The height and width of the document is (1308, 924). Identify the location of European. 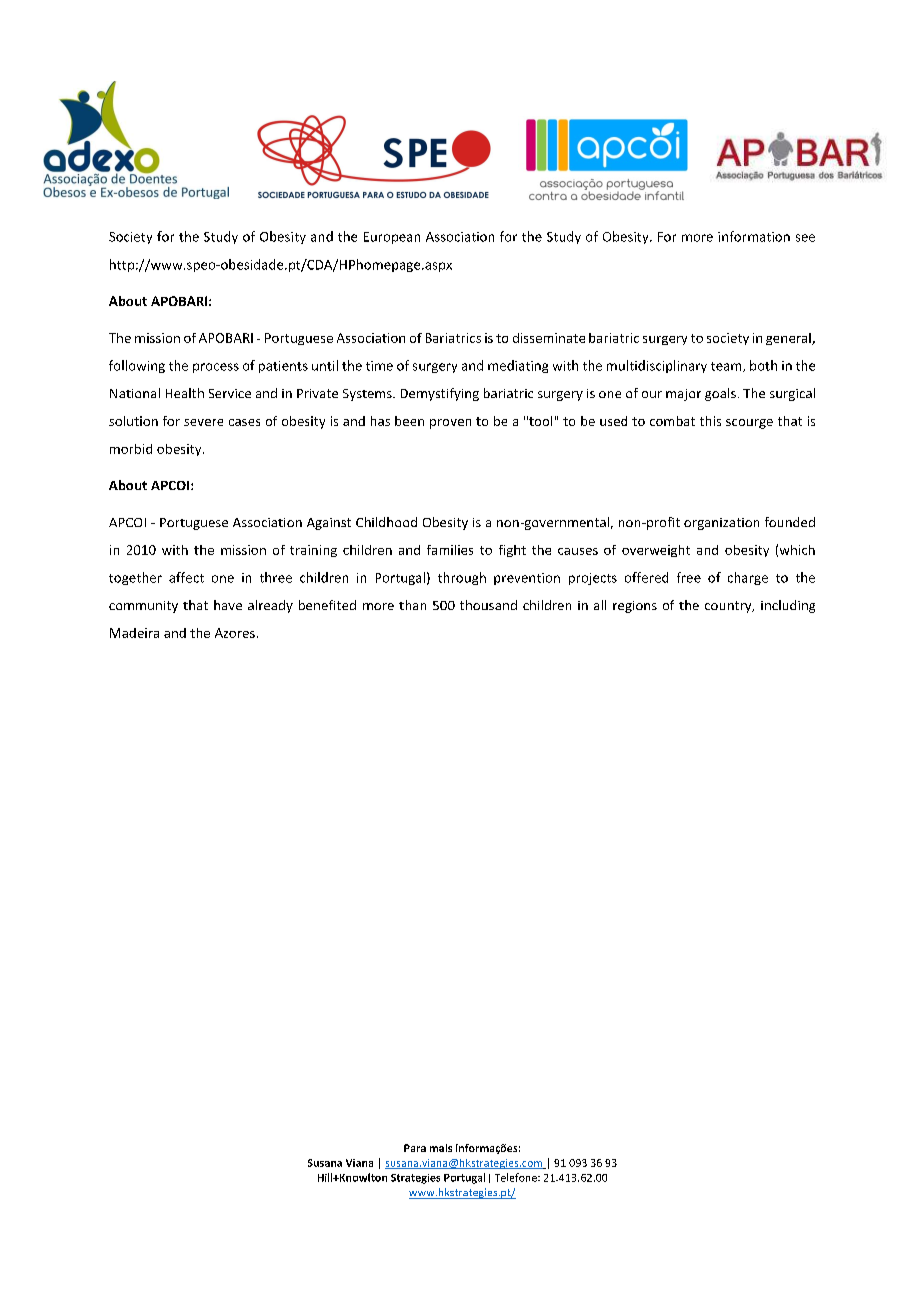
(392, 238).
